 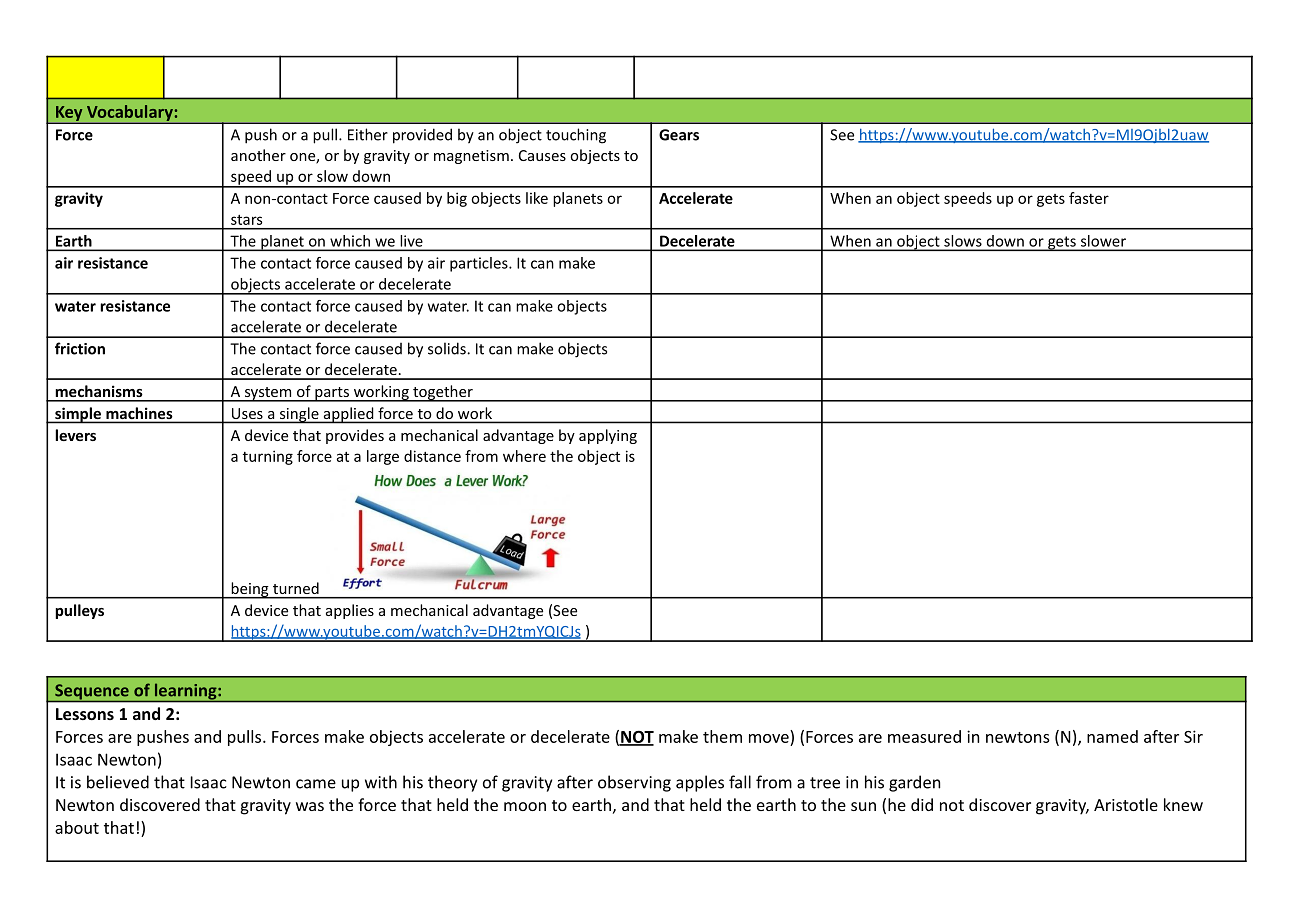 What do you see at coordinates (258, 155) in the screenshot?
I see `another` at bounding box center [258, 155].
